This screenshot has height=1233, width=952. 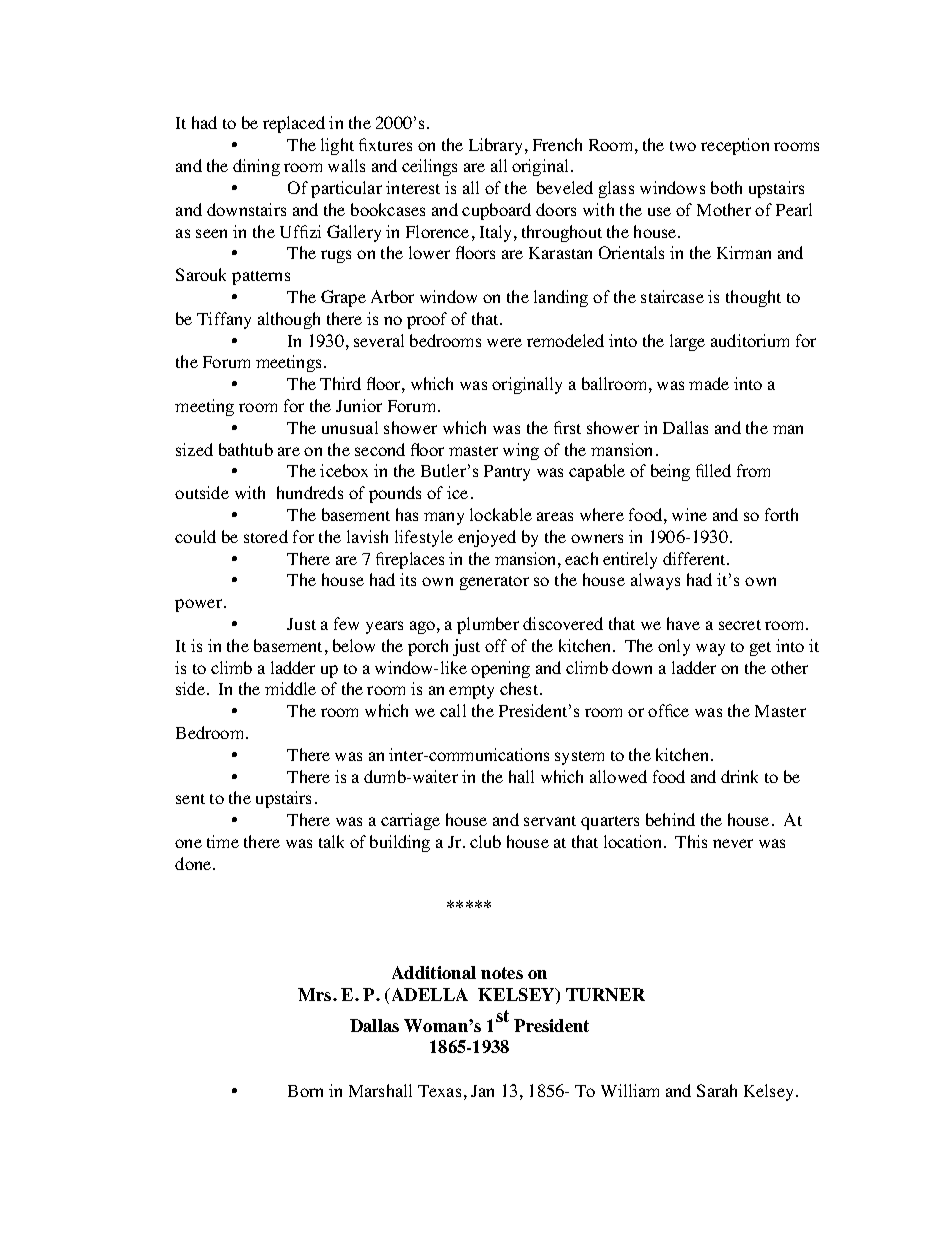 I want to click on made, so click(x=709, y=383).
